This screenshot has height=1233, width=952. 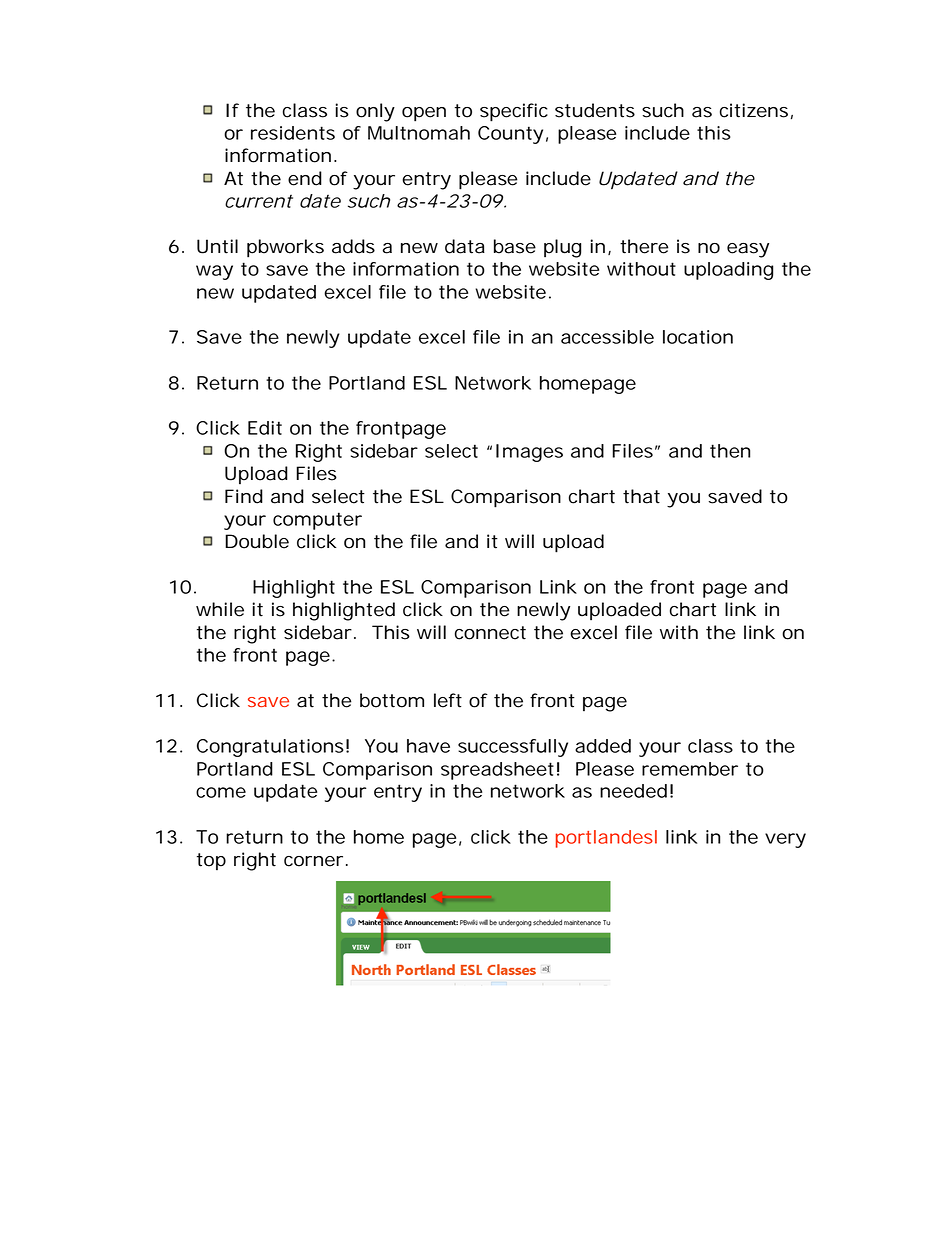 I want to click on way, so click(x=214, y=272).
